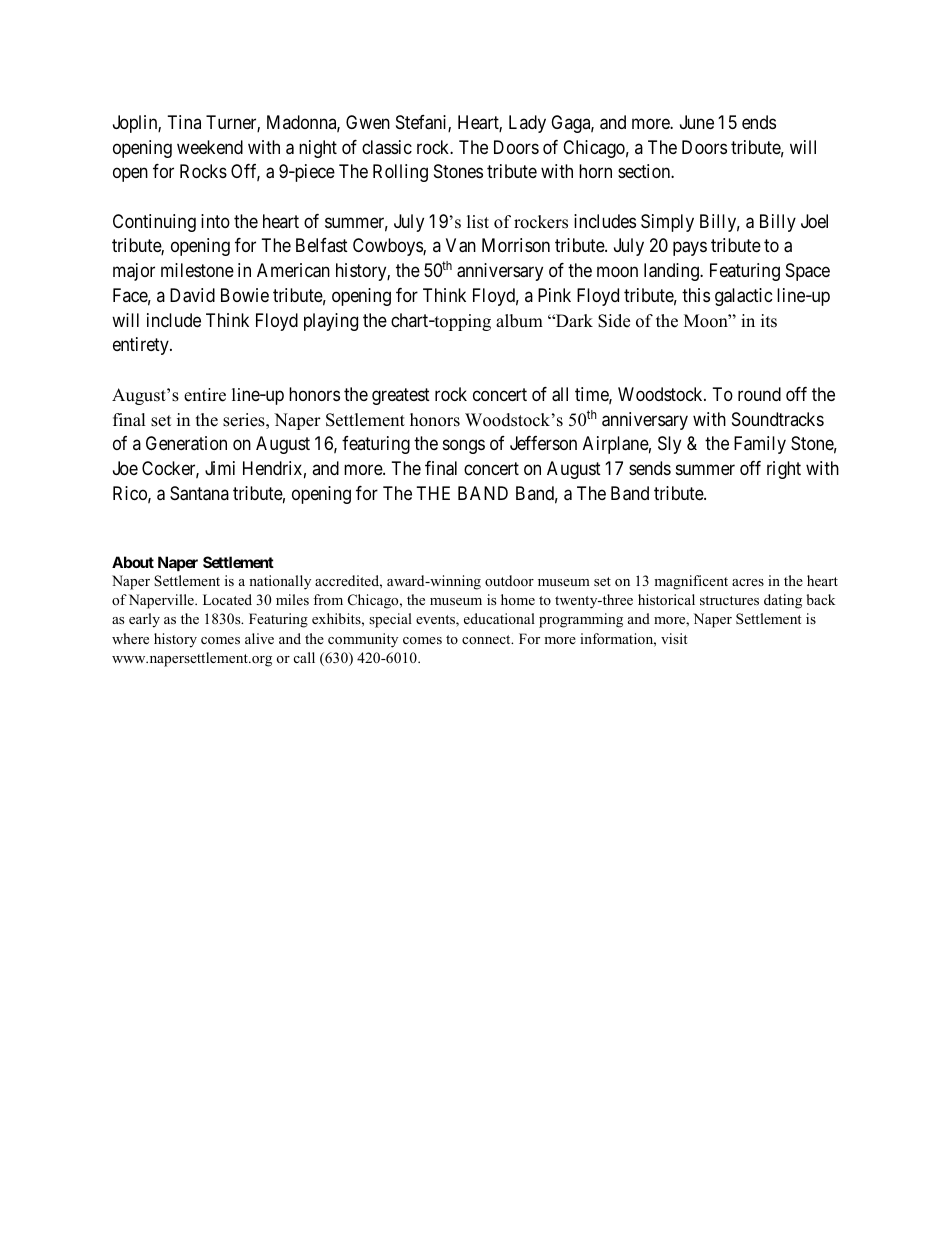 The image size is (952, 1233). What do you see at coordinates (509, 580) in the screenshot?
I see `outdoor` at bounding box center [509, 580].
